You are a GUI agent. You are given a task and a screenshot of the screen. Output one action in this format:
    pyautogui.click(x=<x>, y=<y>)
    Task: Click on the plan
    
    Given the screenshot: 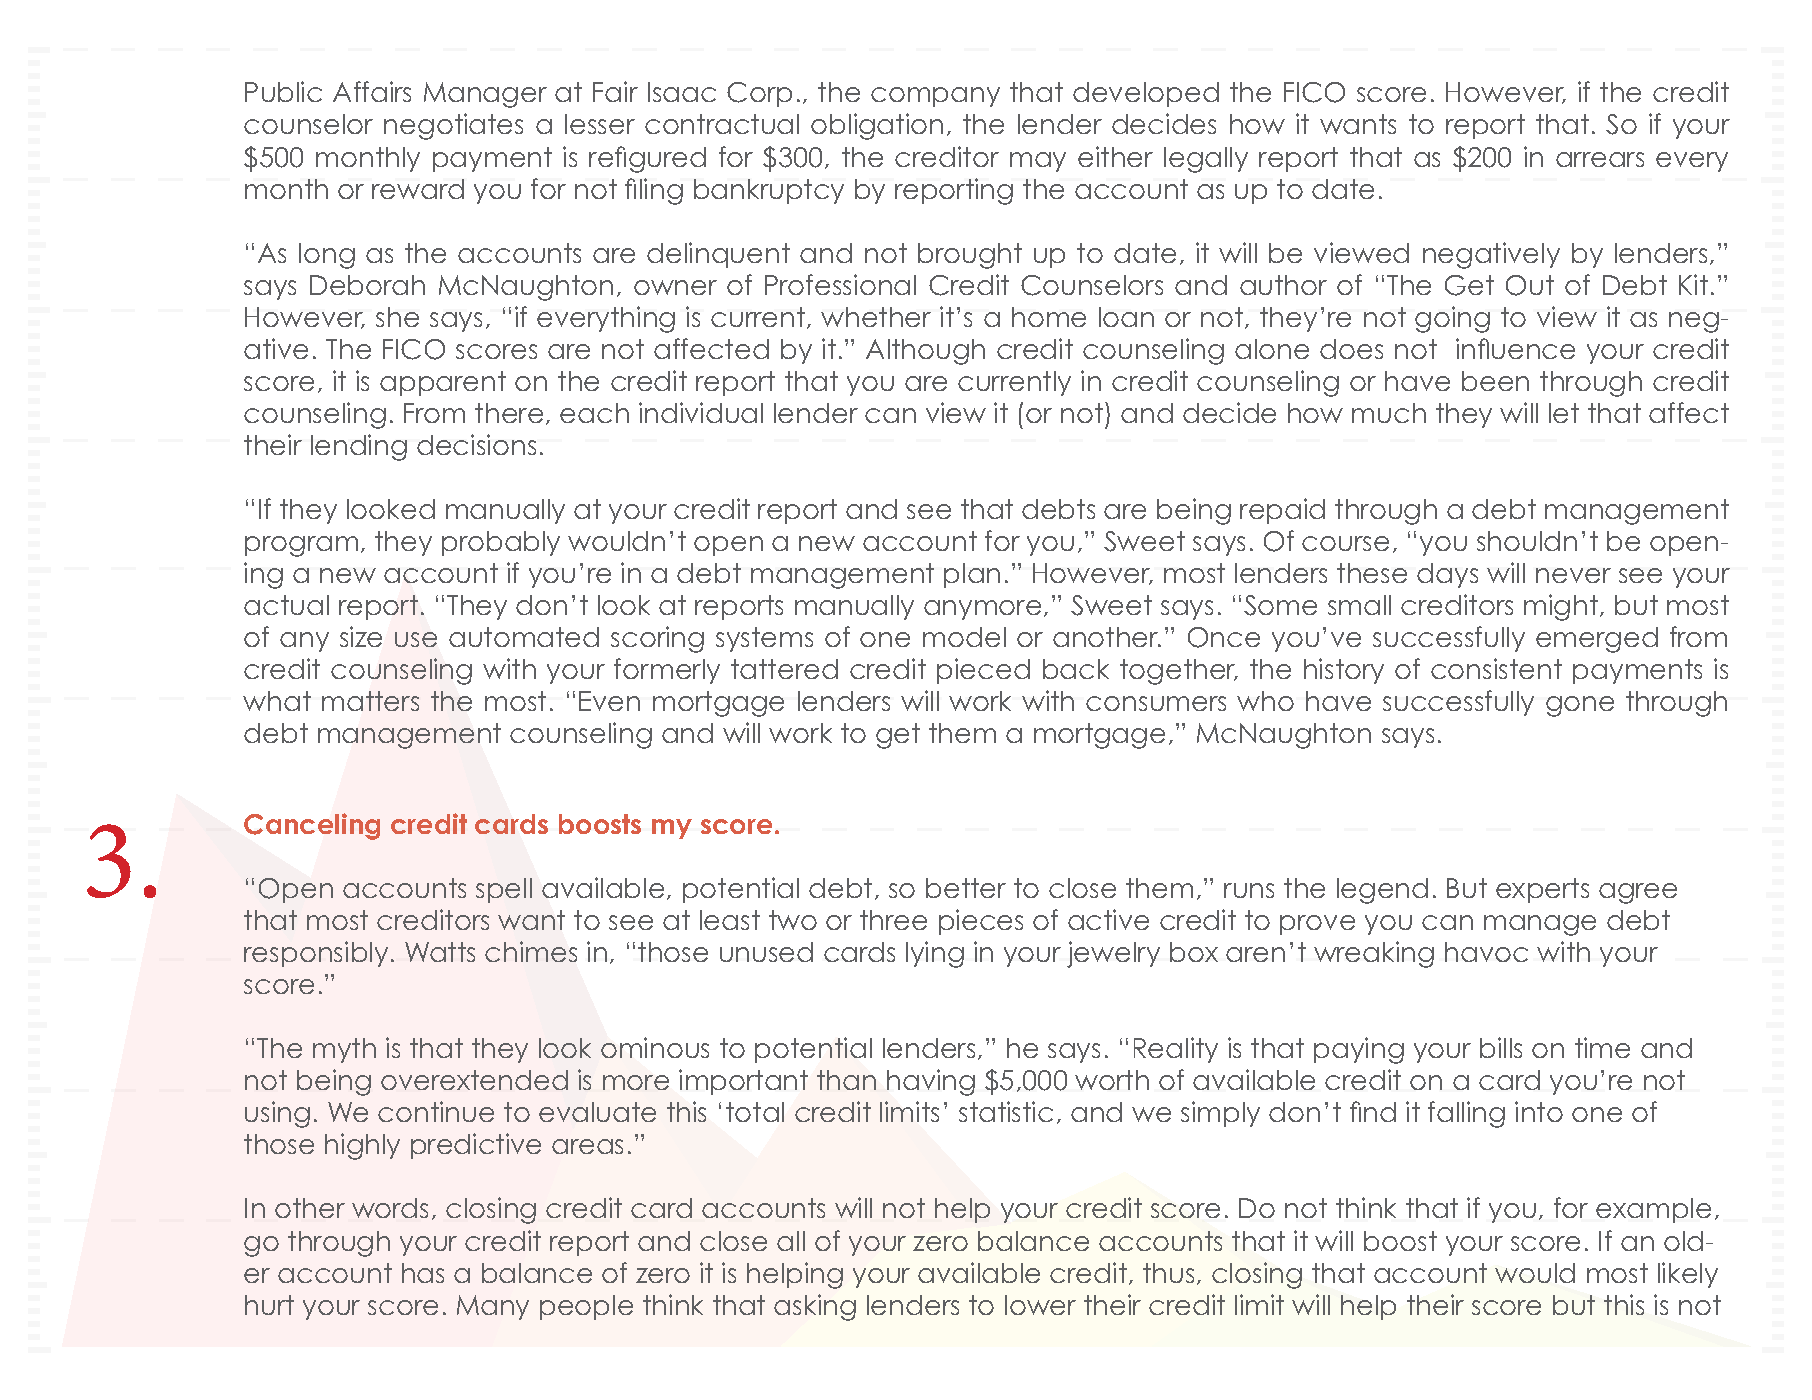 What is the action you would take?
    pyautogui.click(x=972, y=575)
